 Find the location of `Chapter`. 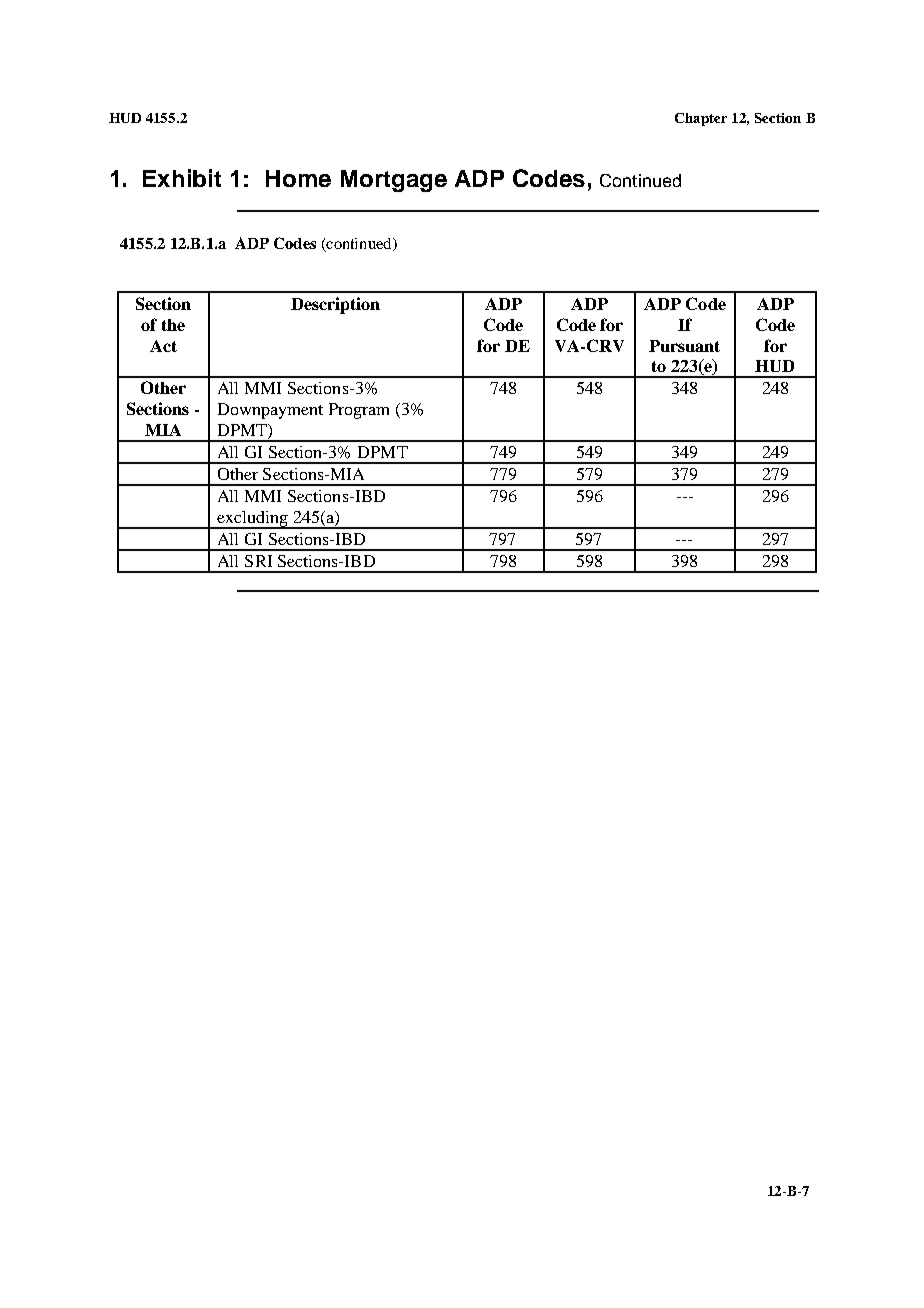

Chapter is located at coordinates (701, 119).
